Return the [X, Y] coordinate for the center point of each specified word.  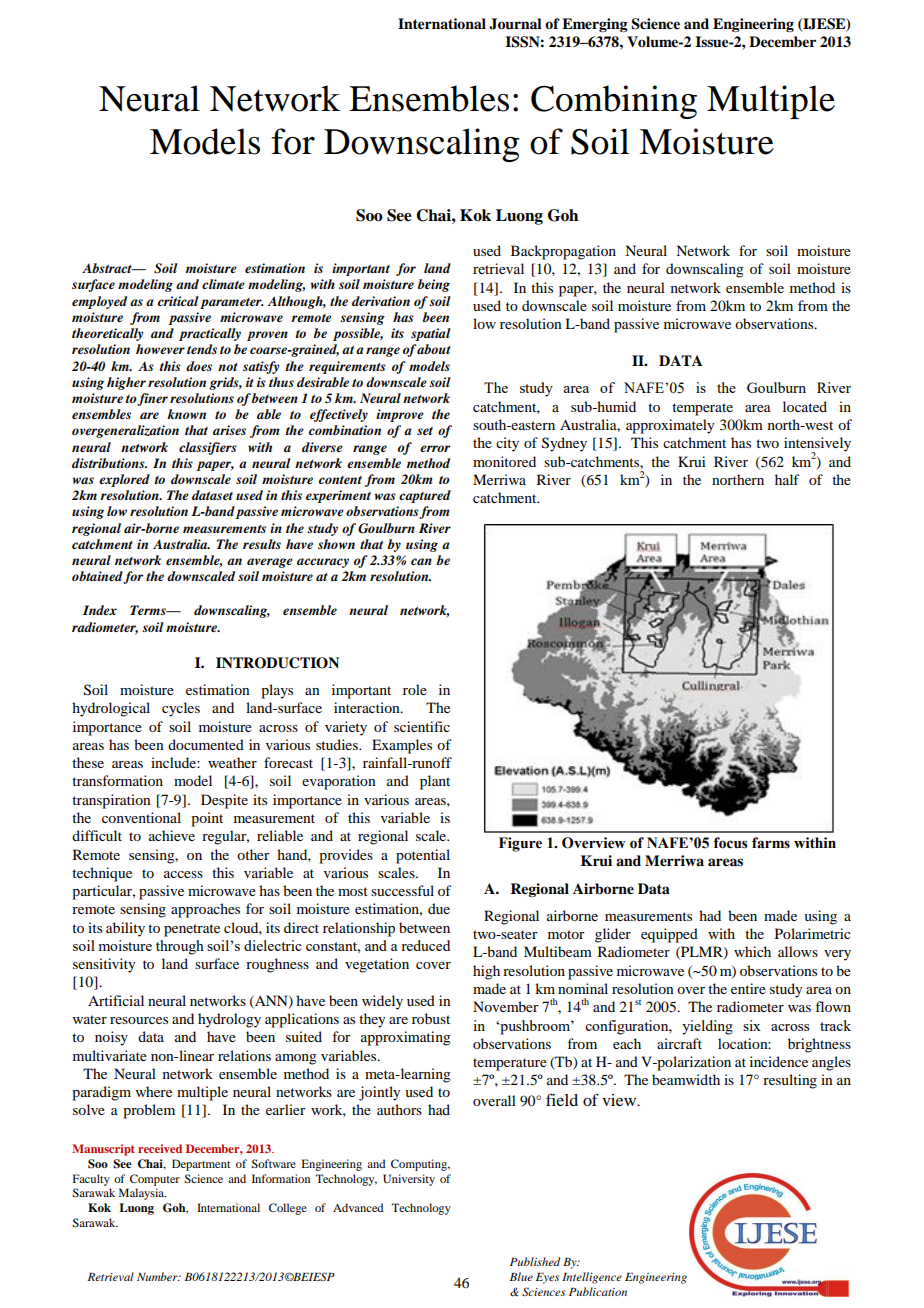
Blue [521, 1276]
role [415, 689]
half [787, 479]
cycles [181, 709]
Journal [515, 24]
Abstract [108, 268]
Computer [155, 1180]
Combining [614, 102]
